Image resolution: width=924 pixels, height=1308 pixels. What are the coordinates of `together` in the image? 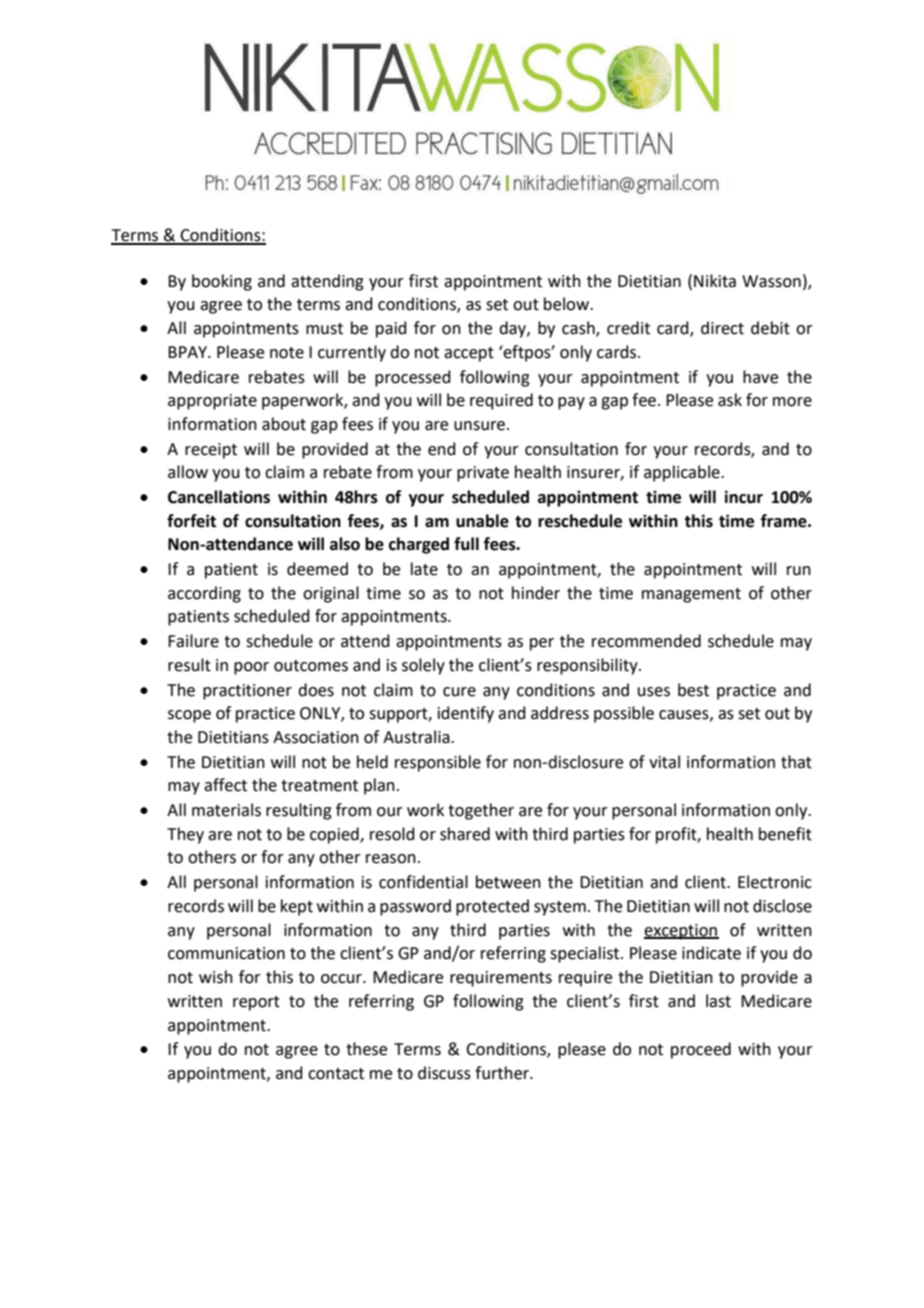 It's located at (481, 811).
